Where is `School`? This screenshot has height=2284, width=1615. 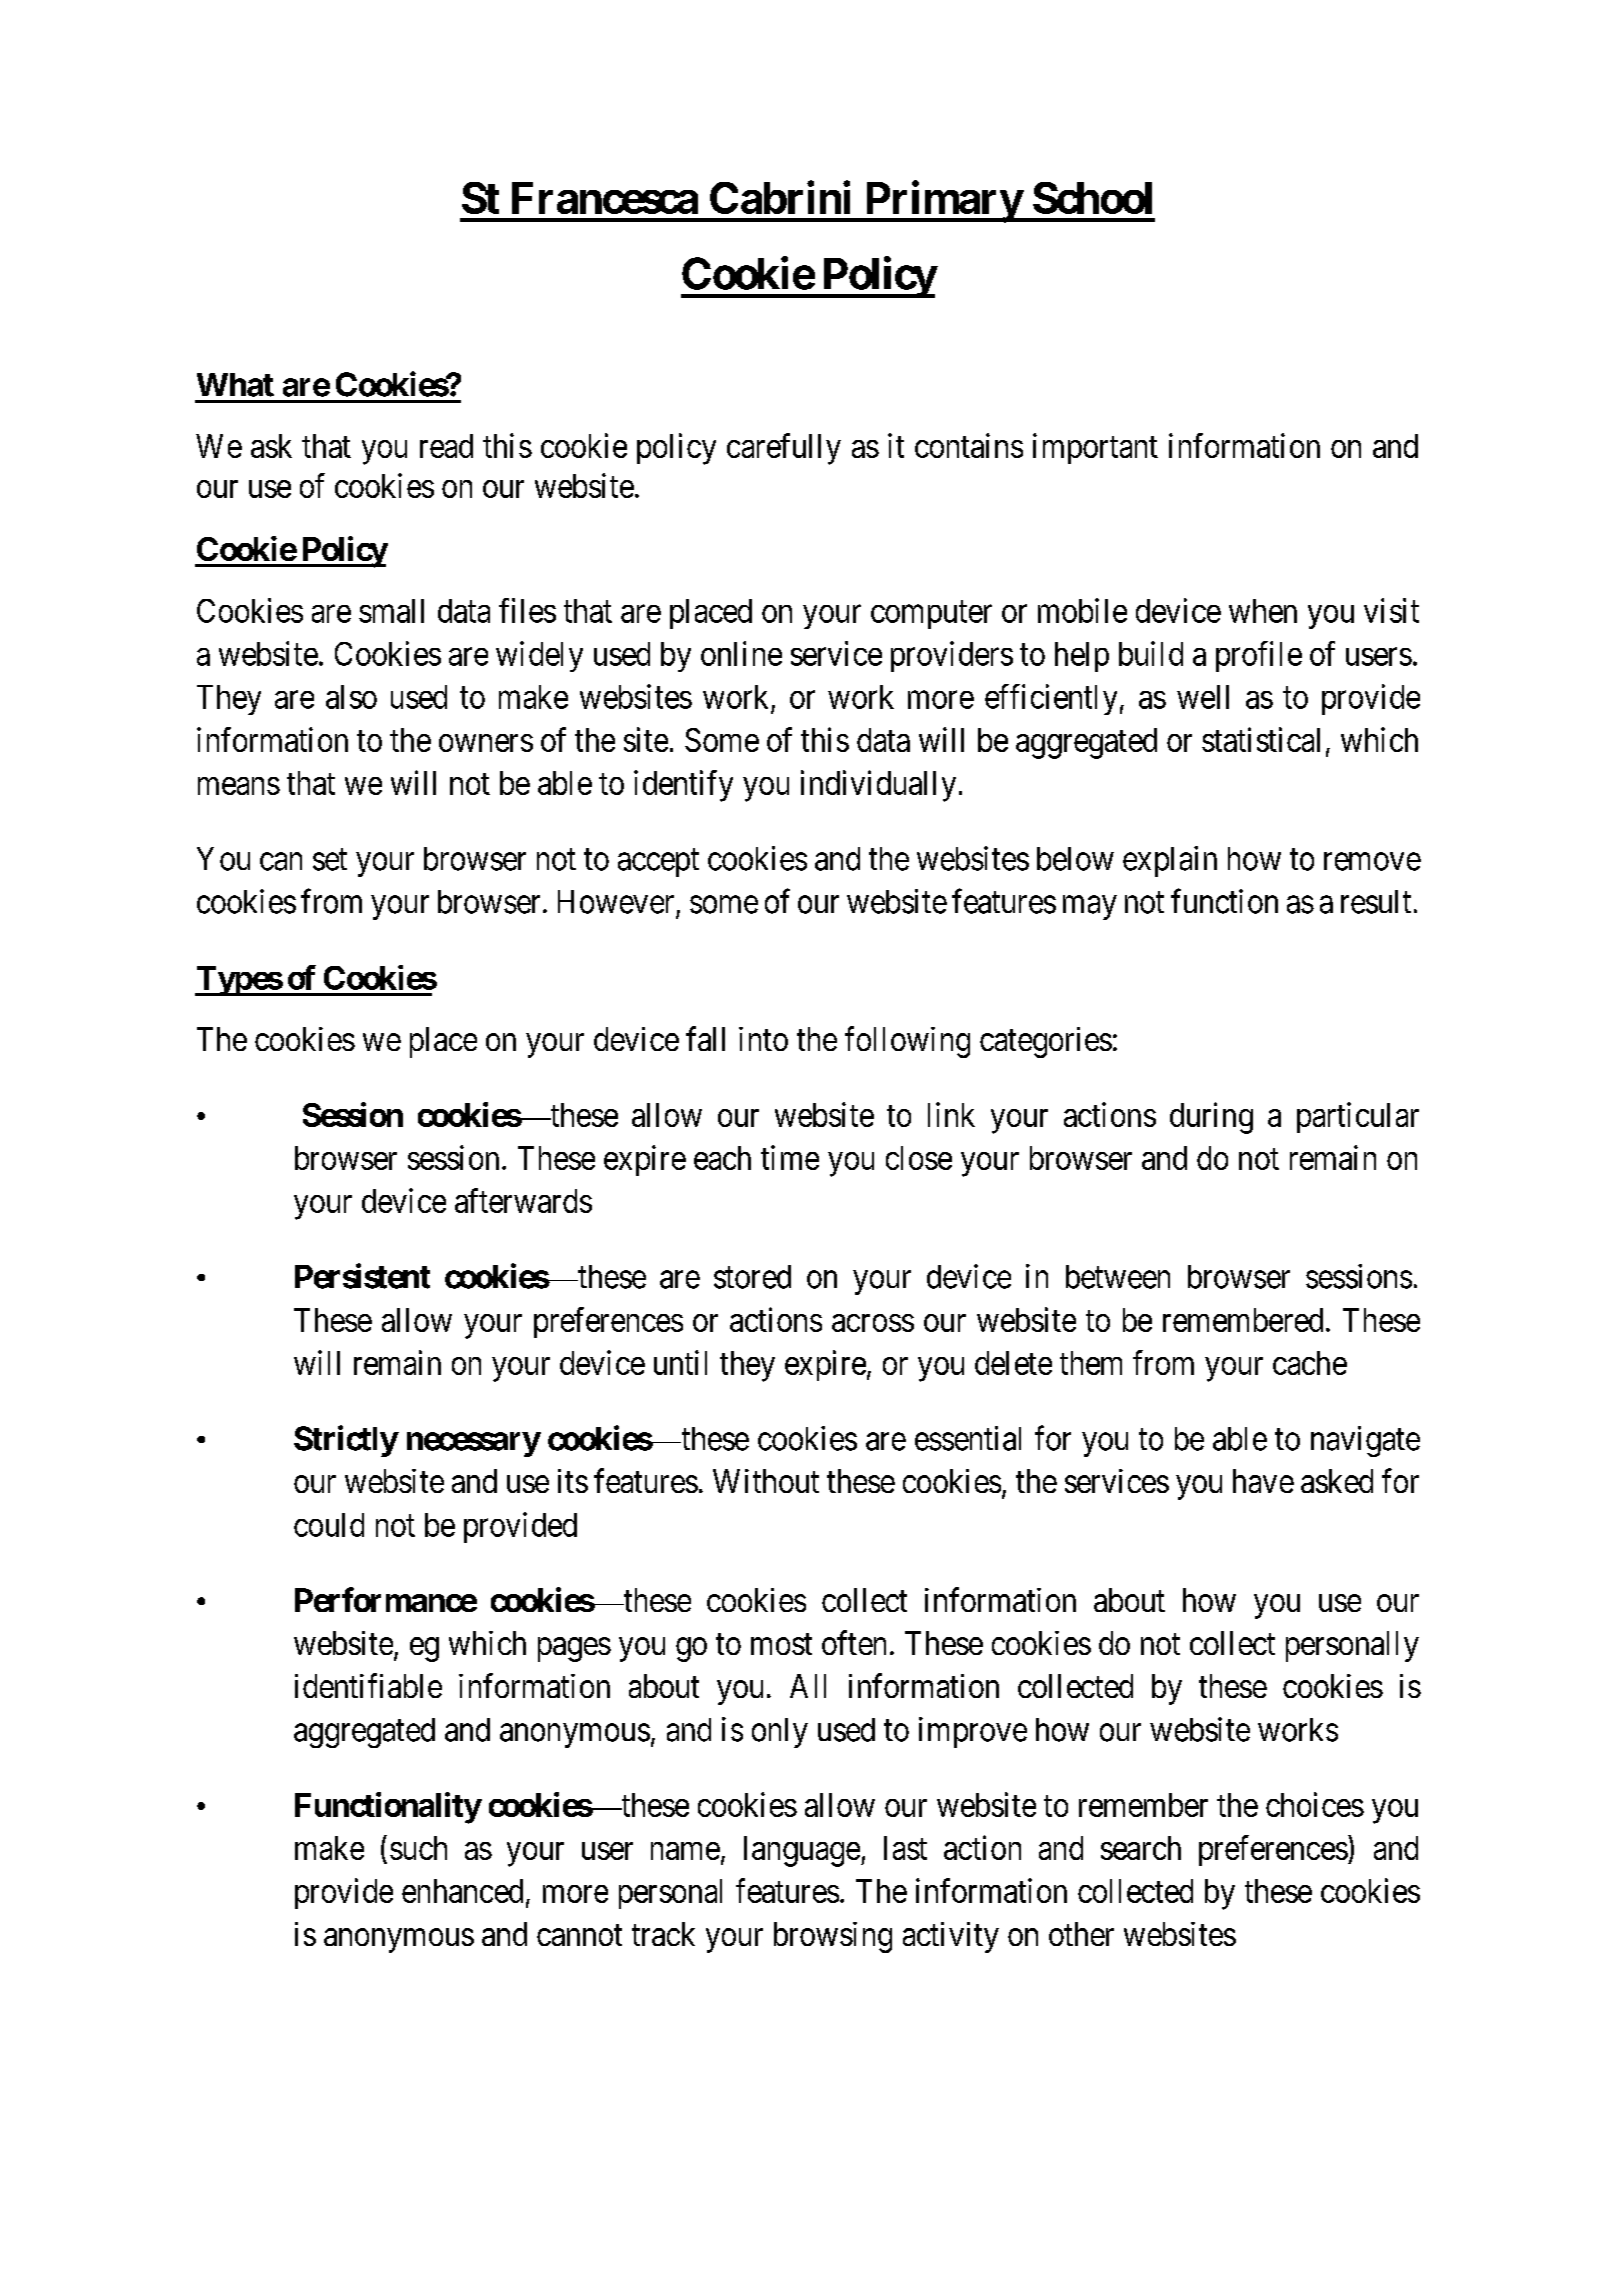
School is located at coordinates (1092, 198).
